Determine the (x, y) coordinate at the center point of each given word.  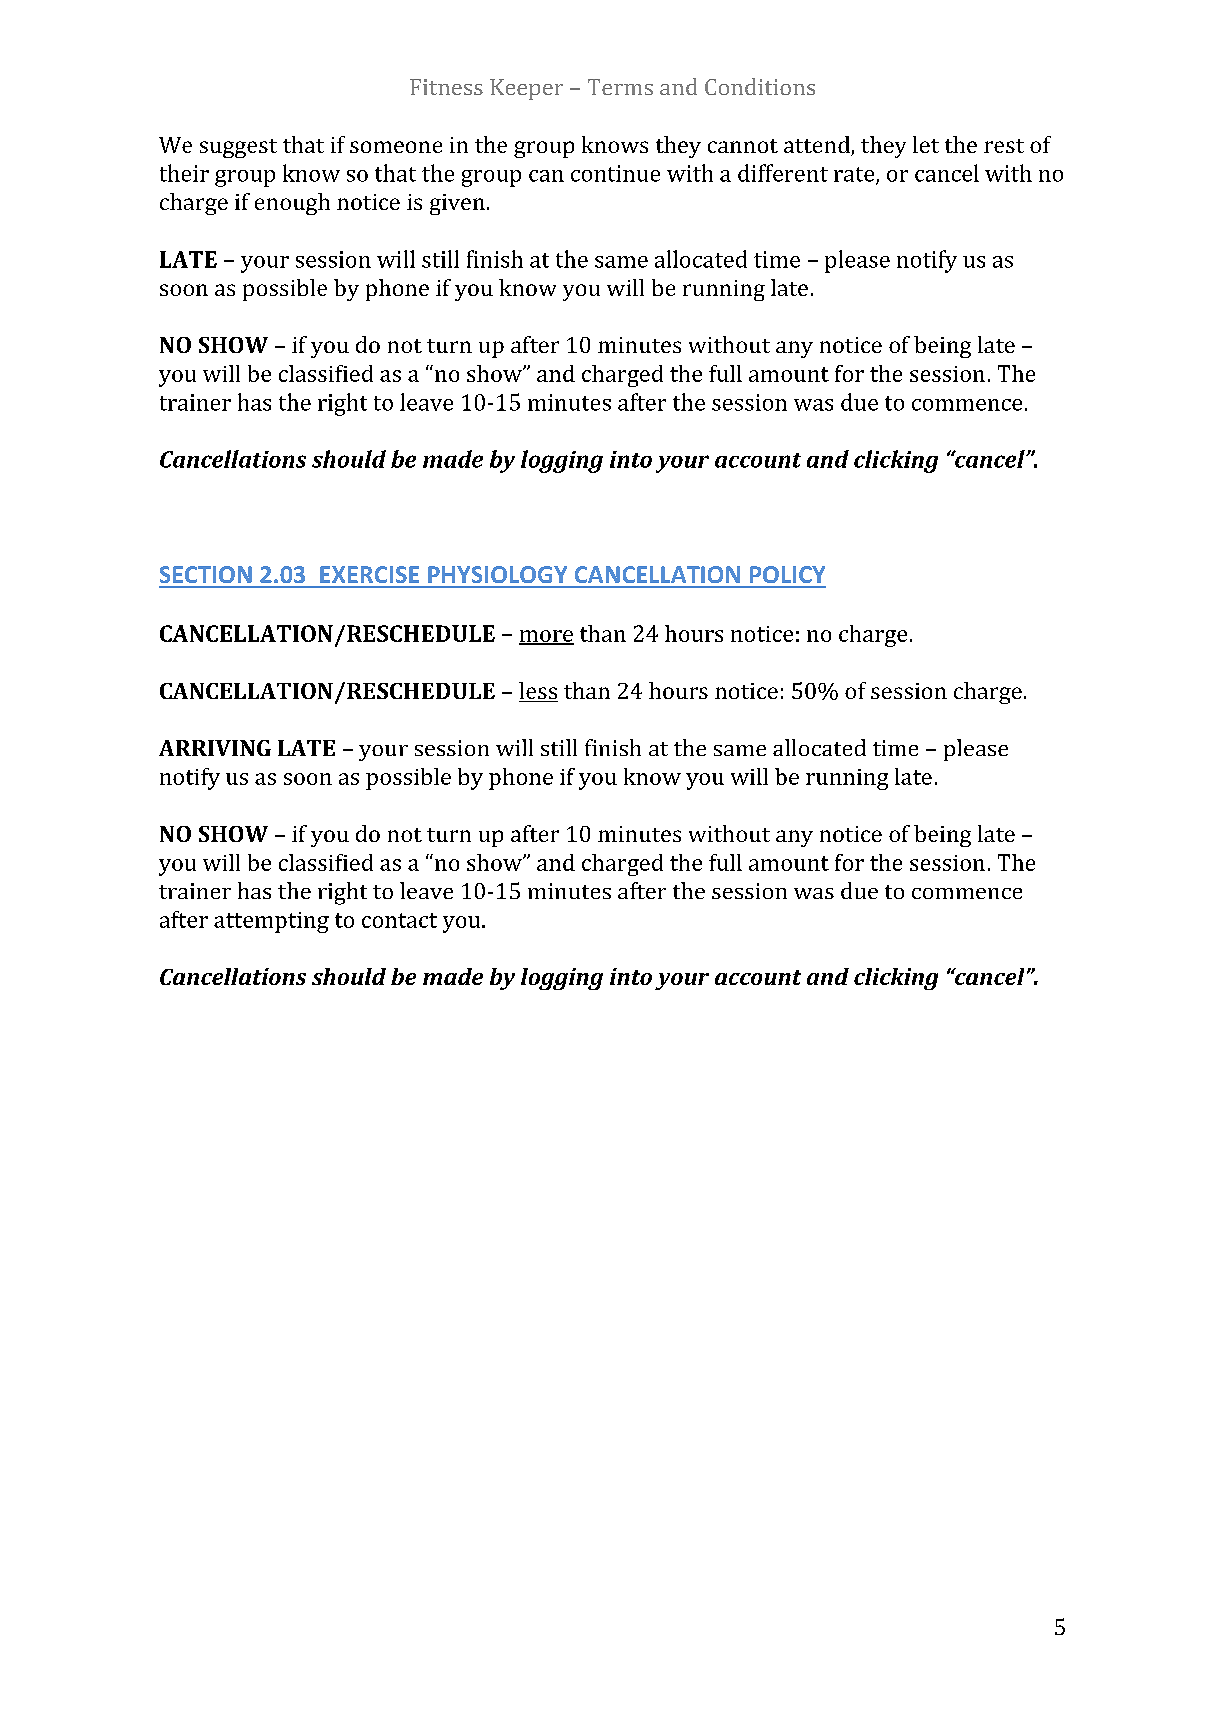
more (546, 637)
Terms (620, 87)
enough (292, 204)
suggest (238, 148)
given (457, 204)
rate (855, 175)
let (926, 144)
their (184, 173)
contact (399, 920)
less (538, 692)
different (783, 173)
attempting (271, 922)
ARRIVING (215, 748)
